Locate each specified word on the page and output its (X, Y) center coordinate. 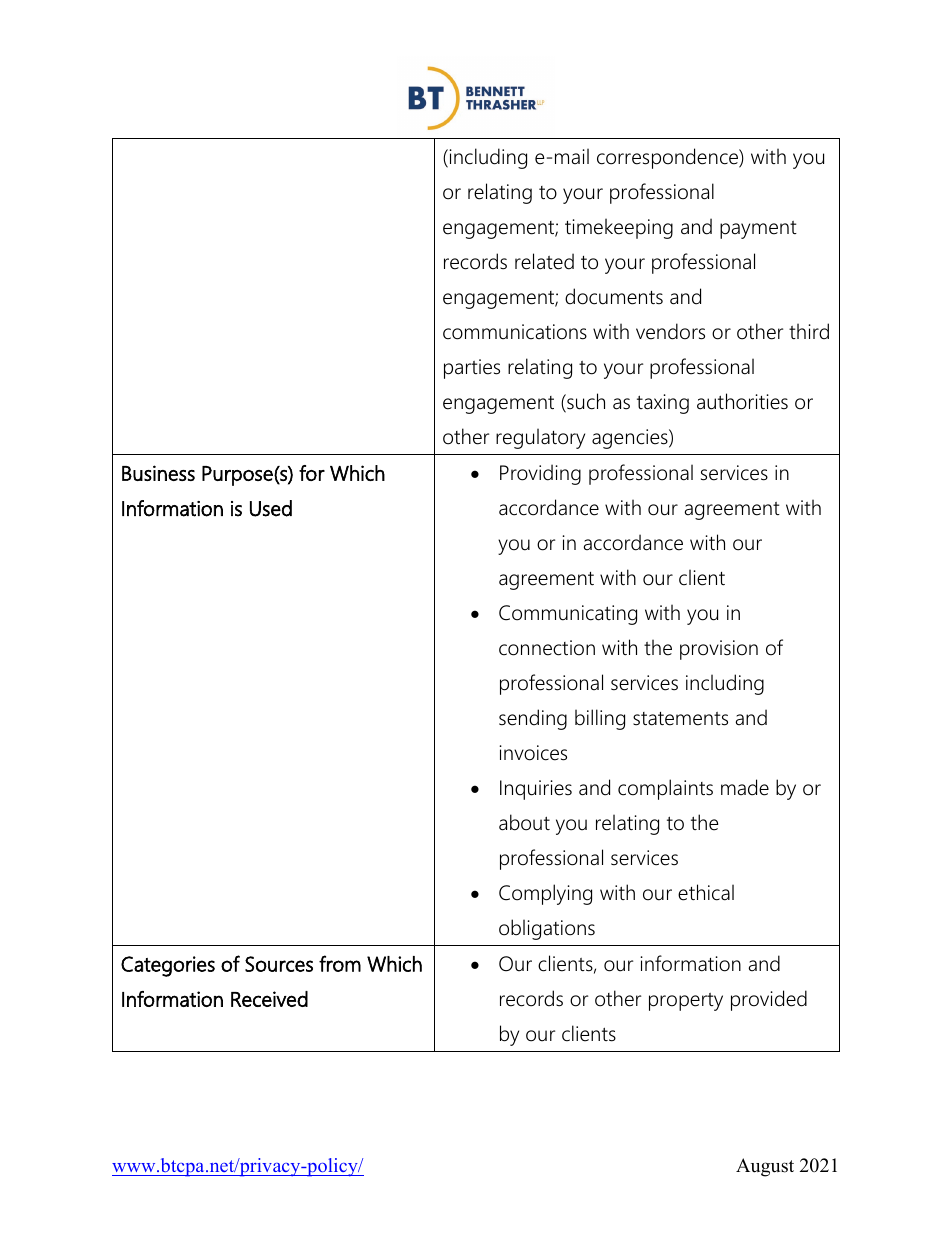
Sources (279, 964)
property (686, 1002)
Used (271, 508)
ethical (706, 892)
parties (472, 369)
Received (269, 999)
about (524, 822)
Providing (540, 474)
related (544, 261)
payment (758, 230)
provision (719, 650)
